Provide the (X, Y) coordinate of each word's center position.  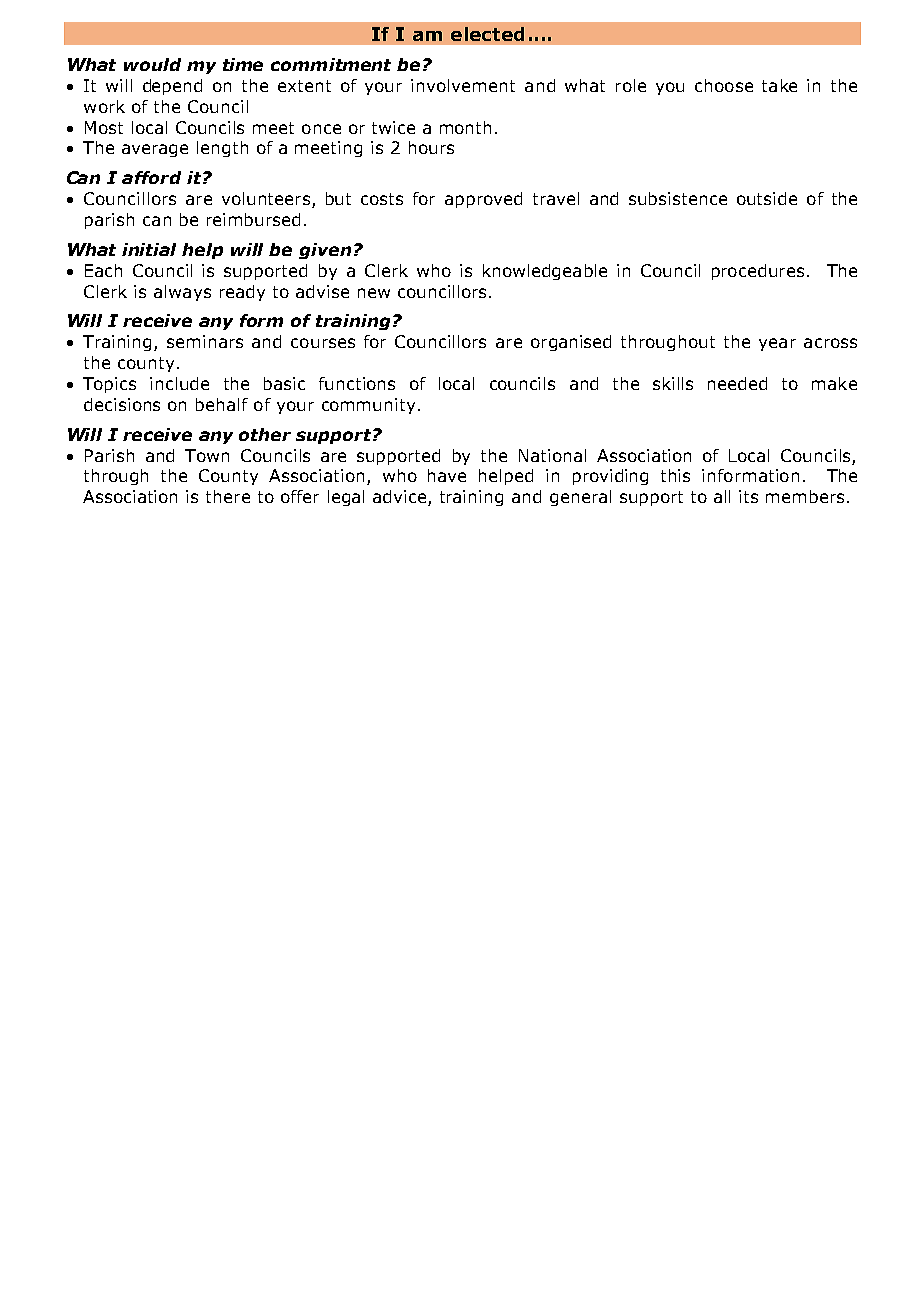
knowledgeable (545, 272)
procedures (758, 272)
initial (149, 249)
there (228, 496)
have (447, 475)
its (748, 496)
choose (724, 85)
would (152, 64)
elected (487, 34)
